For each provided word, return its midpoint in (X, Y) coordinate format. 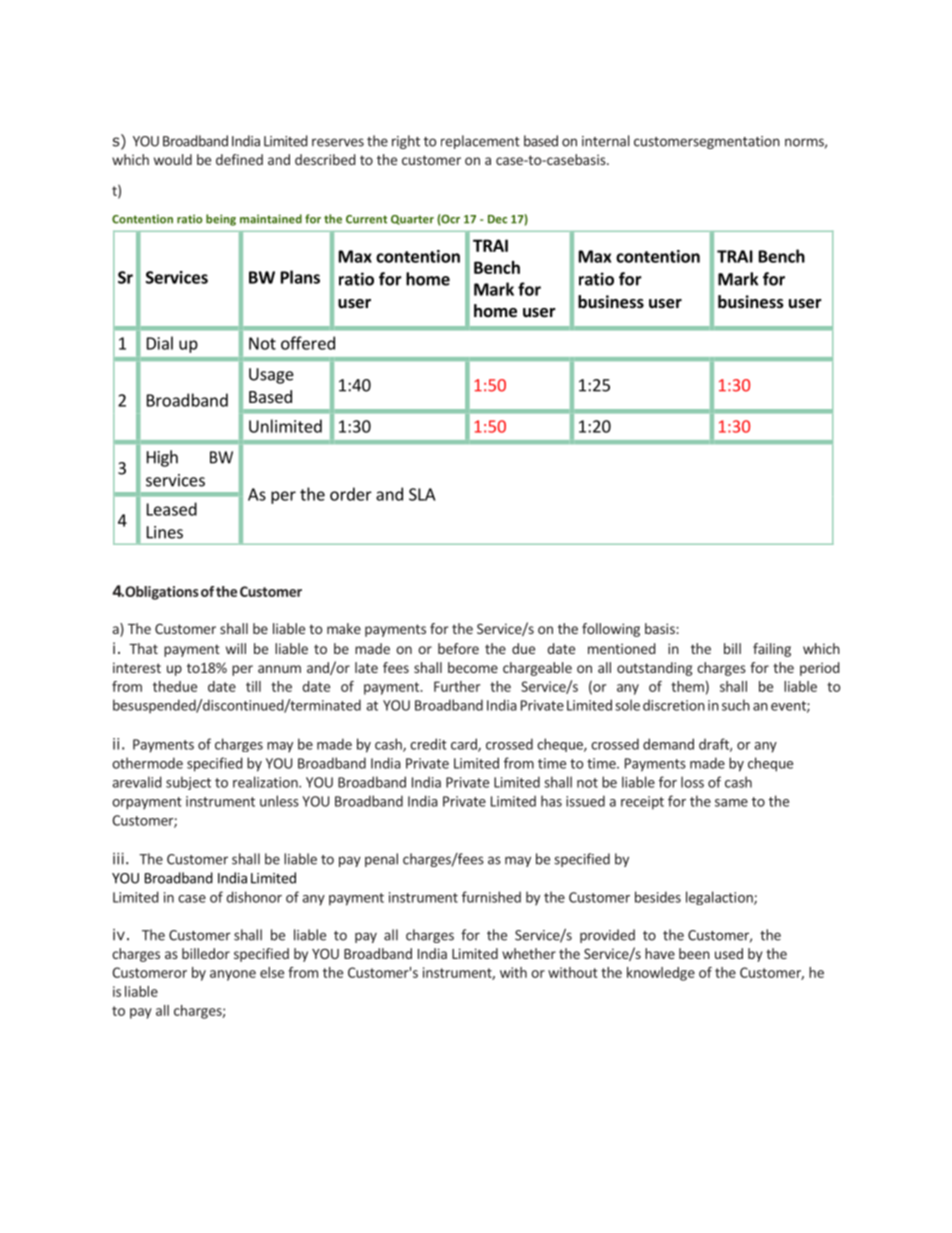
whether (529, 953)
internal (606, 141)
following (611, 630)
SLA (422, 494)
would (173, 159)
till (253, 686)
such (736, 705)
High (162, 458)
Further (457, 686)
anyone (233, 975)
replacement (480, 142)
